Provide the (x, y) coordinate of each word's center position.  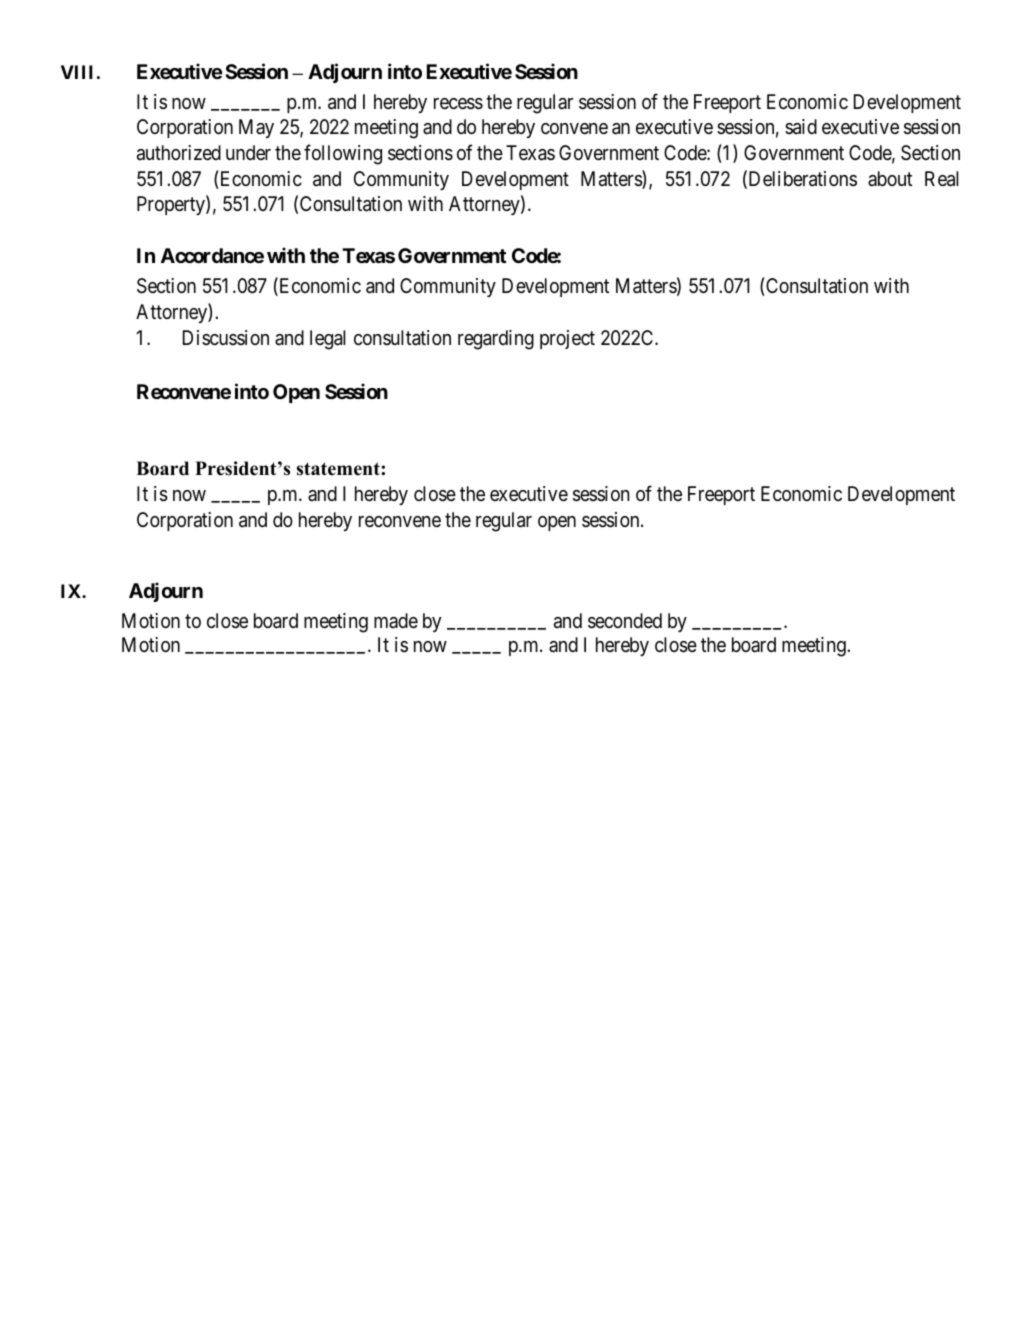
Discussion (226, 337)
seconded (625, 621)
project (567, 339)
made (396, 620)
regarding (496, 340)
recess (458, 104)
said (801, 127)
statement (339, 469)
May (256, 128)
